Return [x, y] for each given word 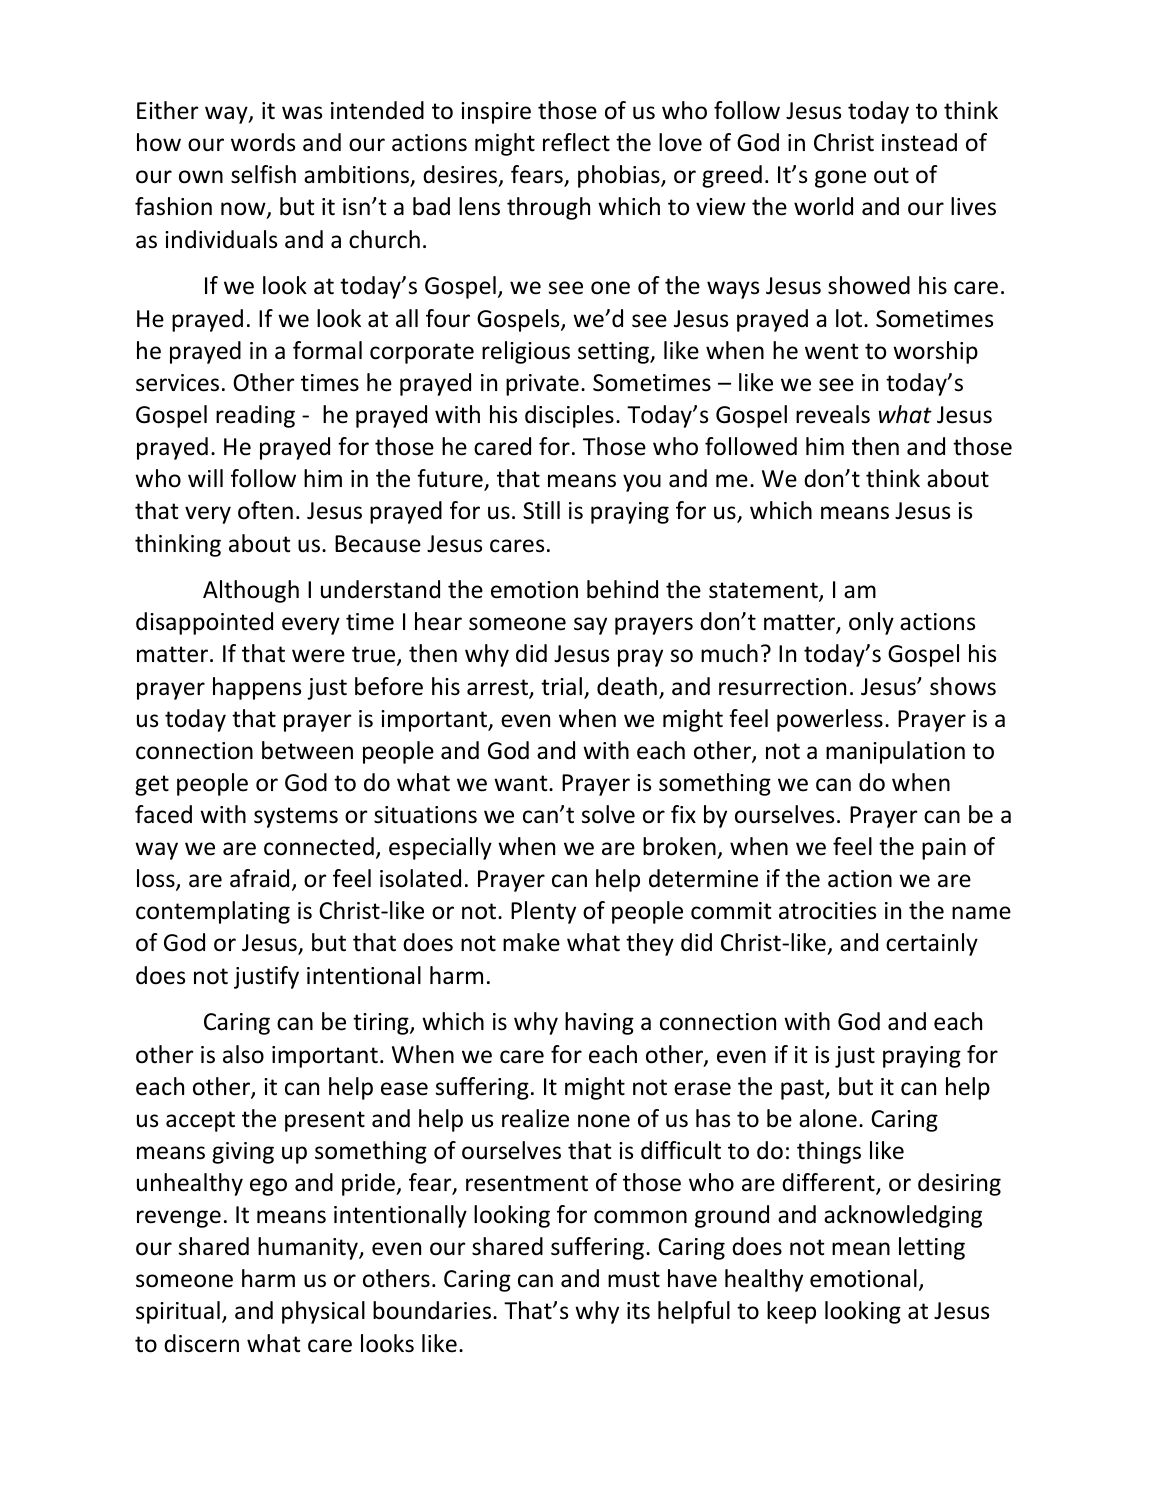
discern [201, 1343]
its [638, 1311]
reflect [576, 142]
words [263, 142]
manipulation [895, 752]
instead [919, 142]
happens [257, 688]
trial [561, 686]
